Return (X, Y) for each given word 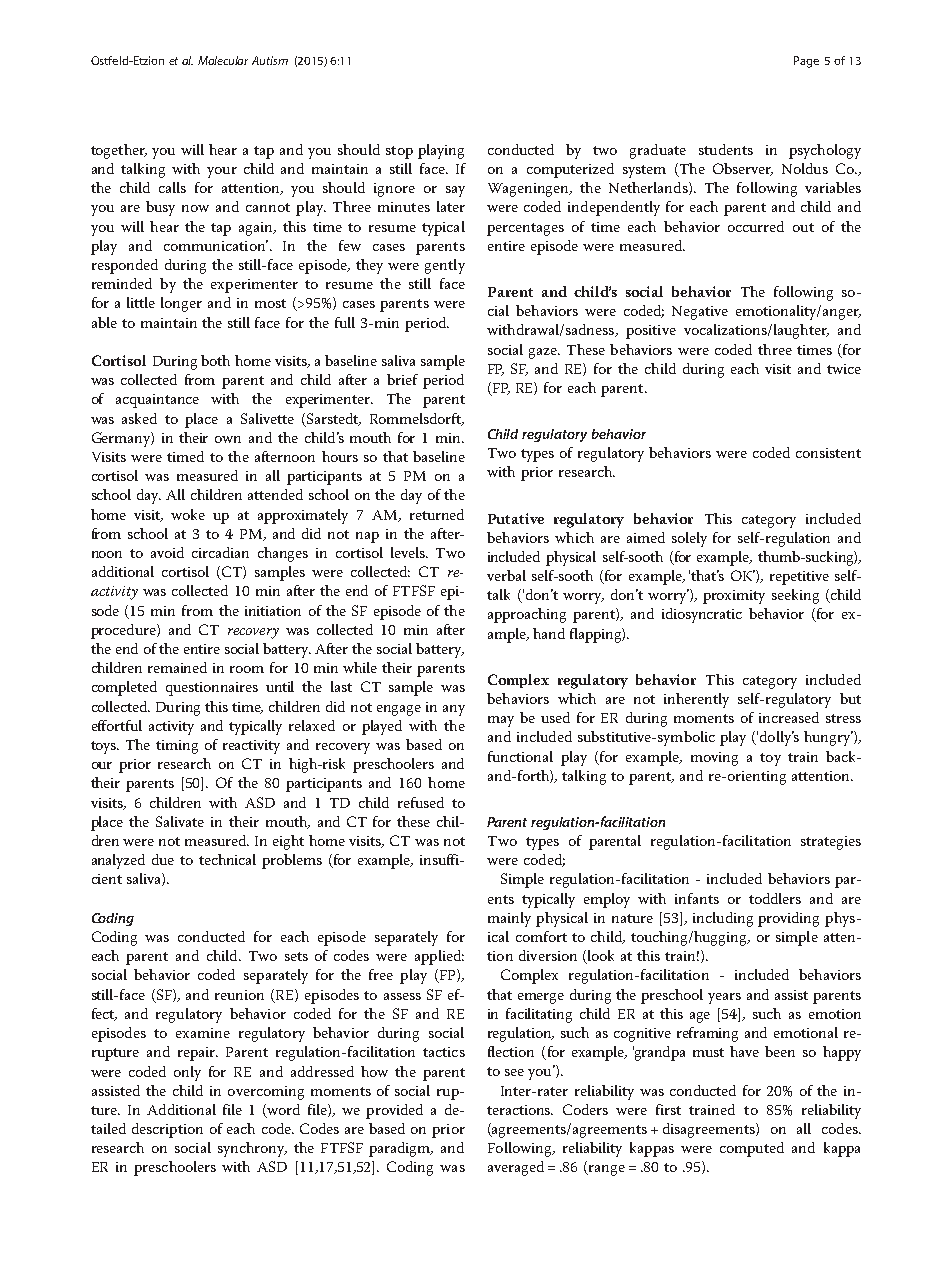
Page (806, 62)
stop (399, 152)
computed (752, 1149)
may (501, 721)
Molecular (223, 60)
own (228, 439)
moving (714, 759)
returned (437, 514)
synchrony (252, 1149)
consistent (828, 453)
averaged (516, 1168)
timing (177, 747)
